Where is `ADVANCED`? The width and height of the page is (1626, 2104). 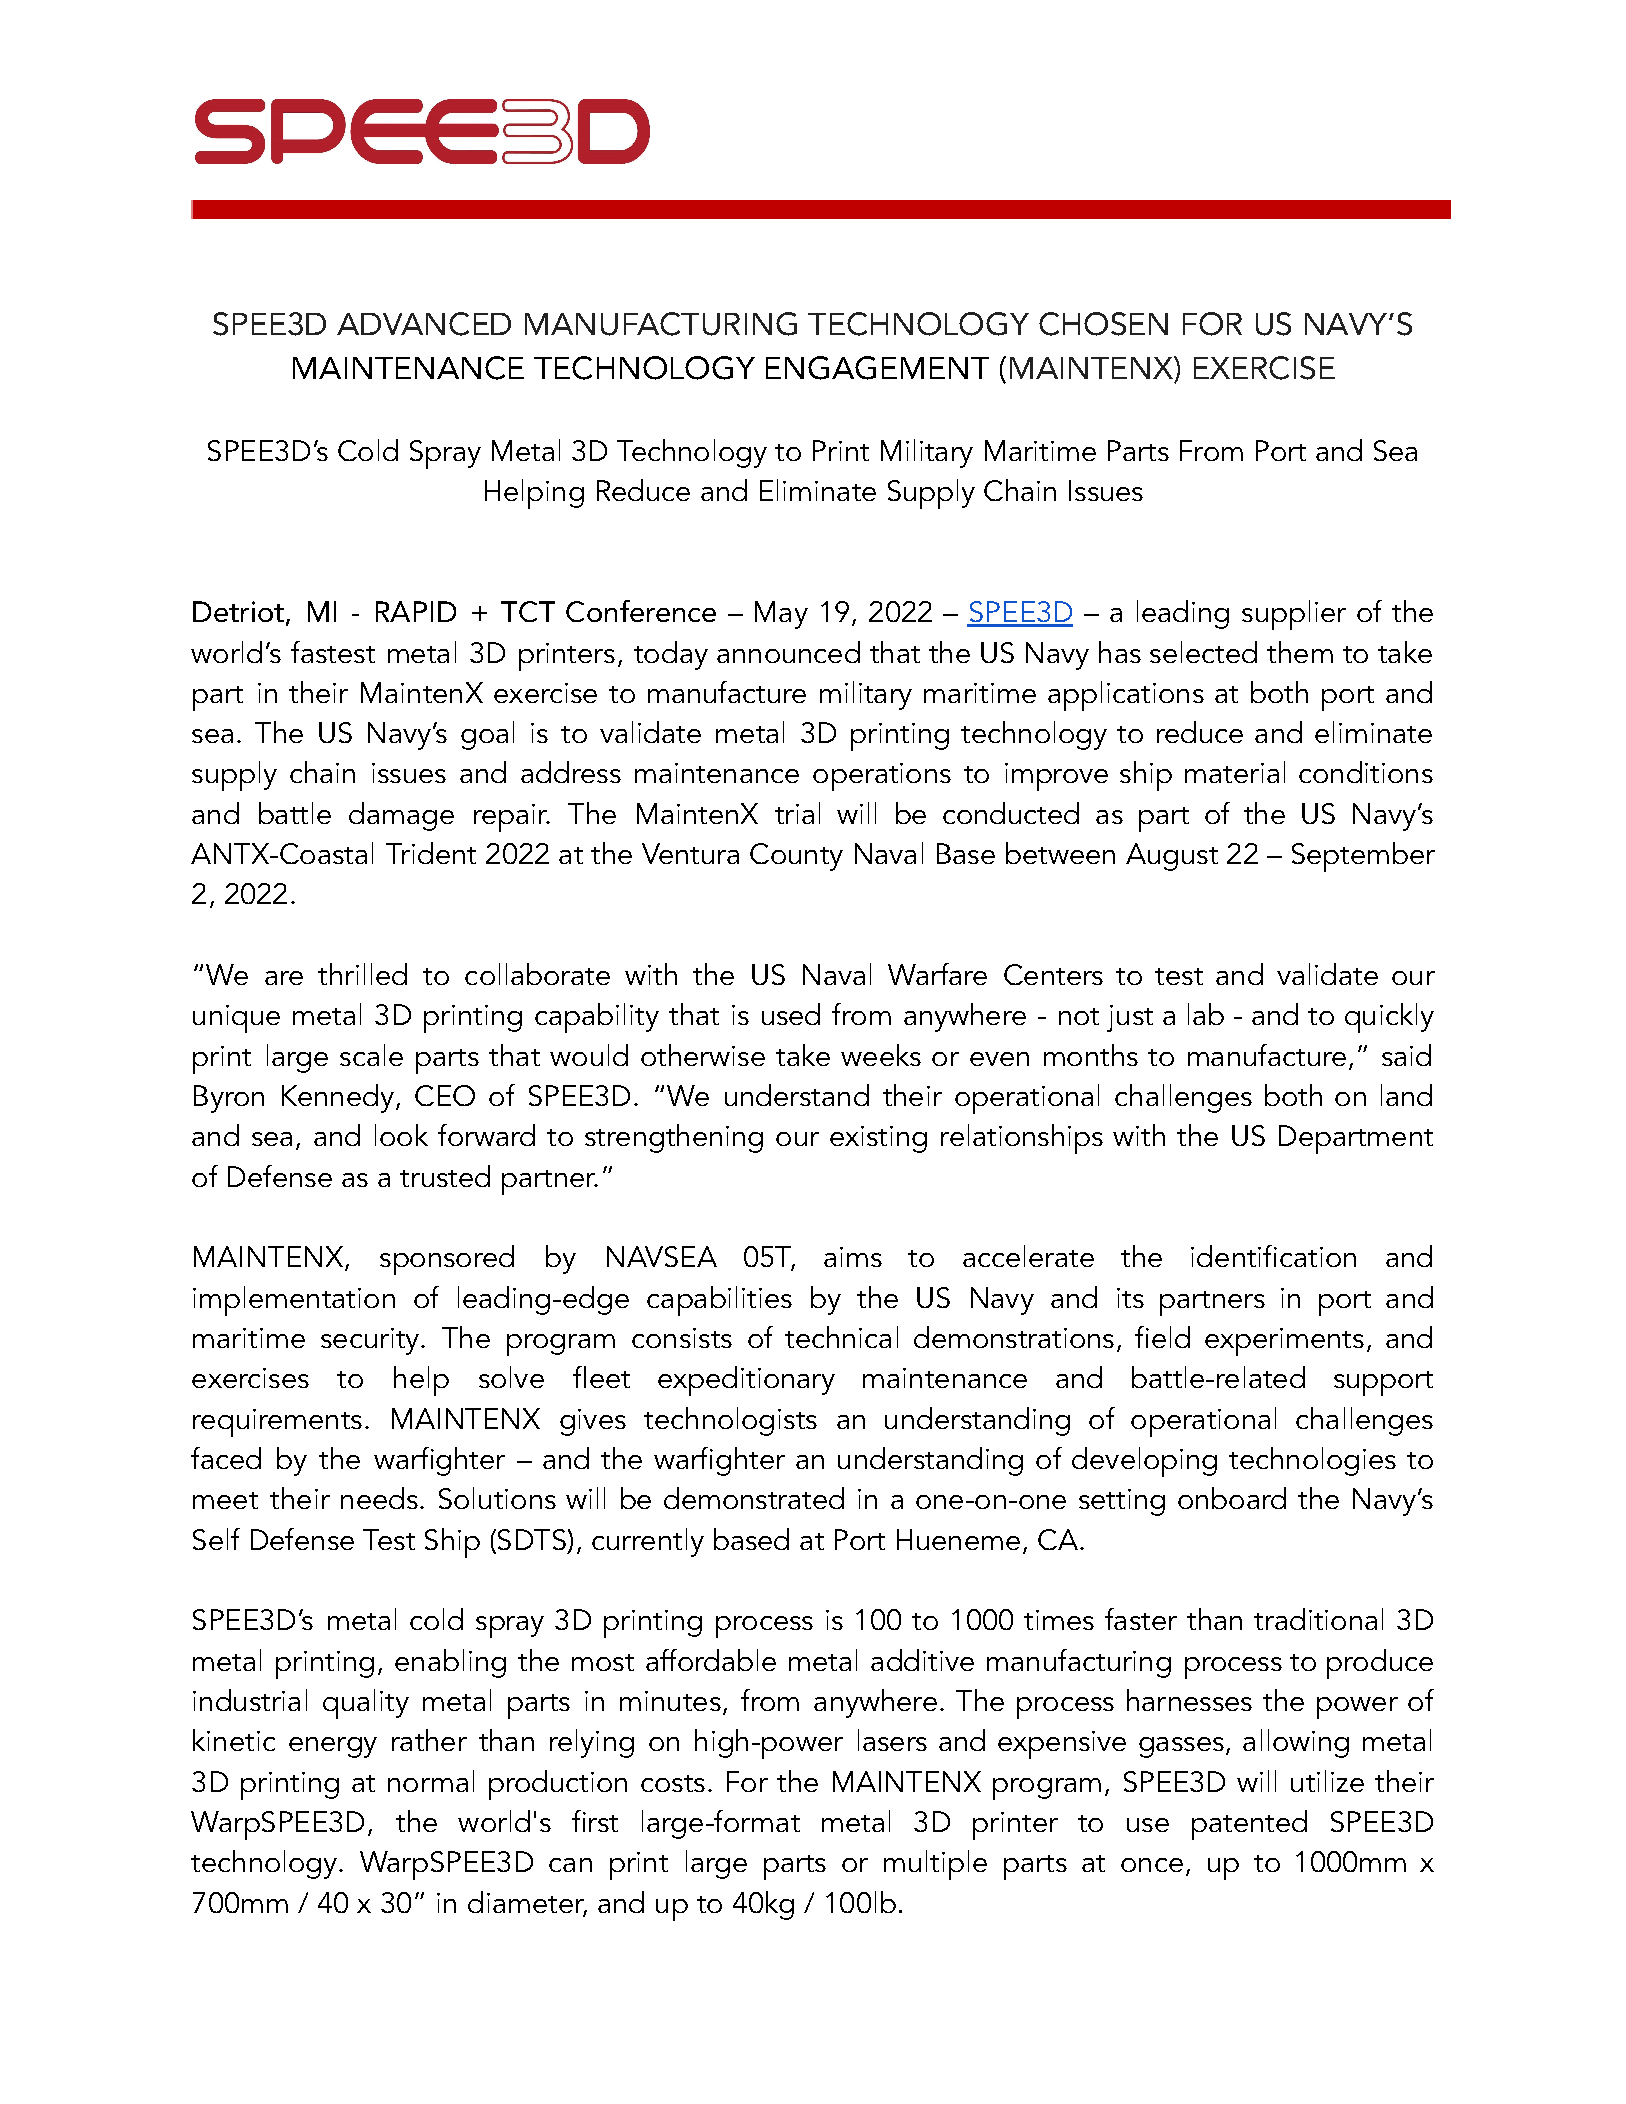
ADVANCED is located at coordinates (424, 324).
